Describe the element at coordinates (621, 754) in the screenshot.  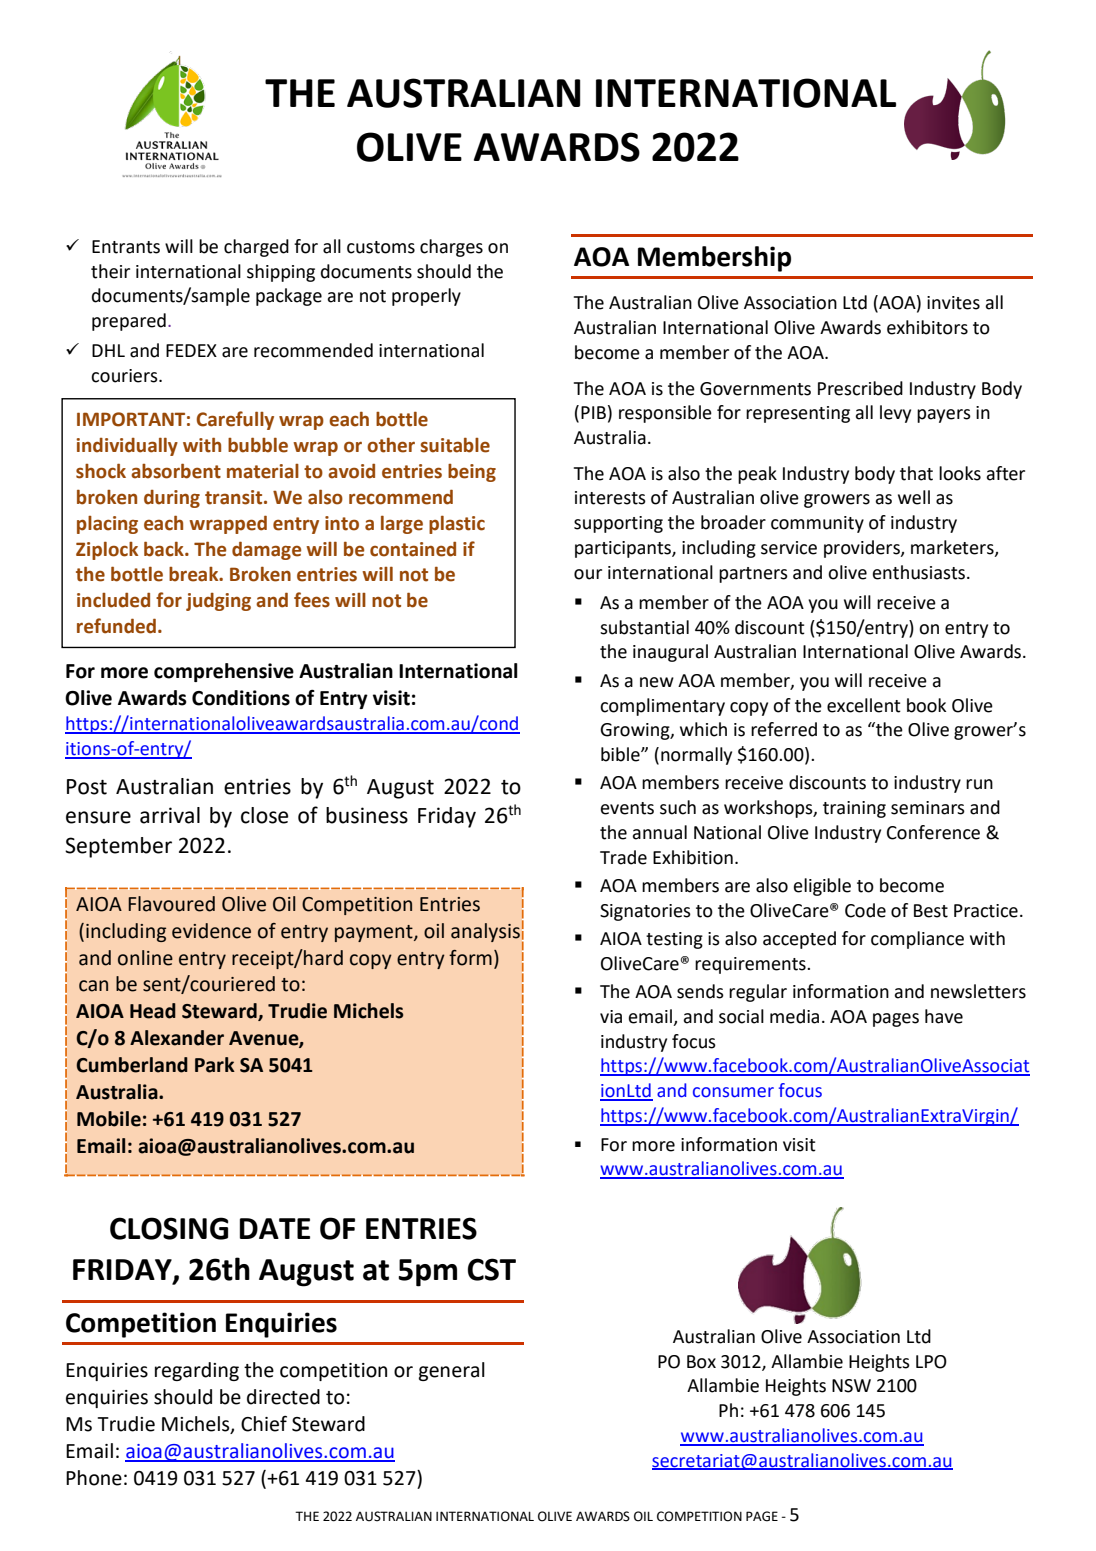
I see `bible` at that location.
